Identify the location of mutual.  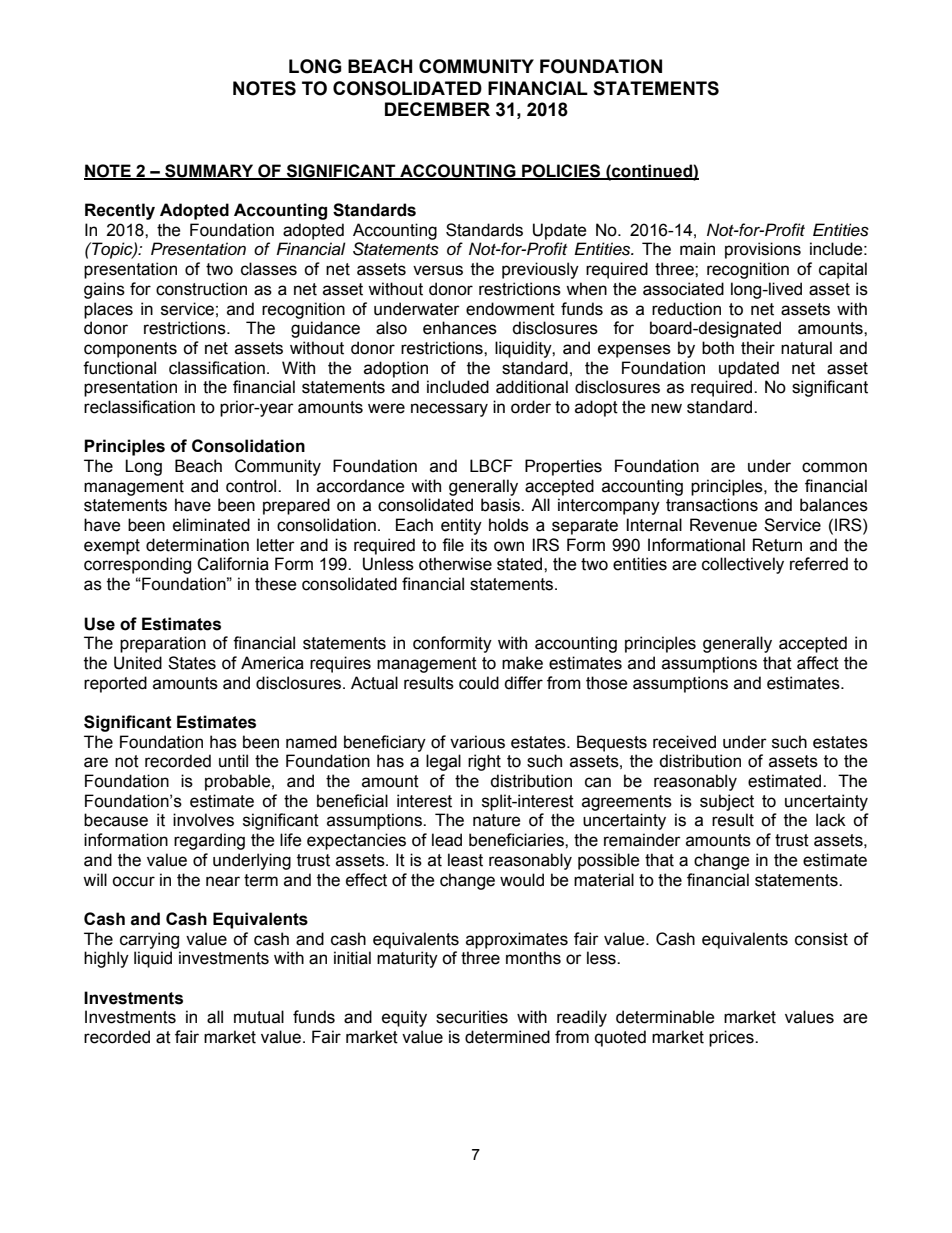
(259, 1017).
